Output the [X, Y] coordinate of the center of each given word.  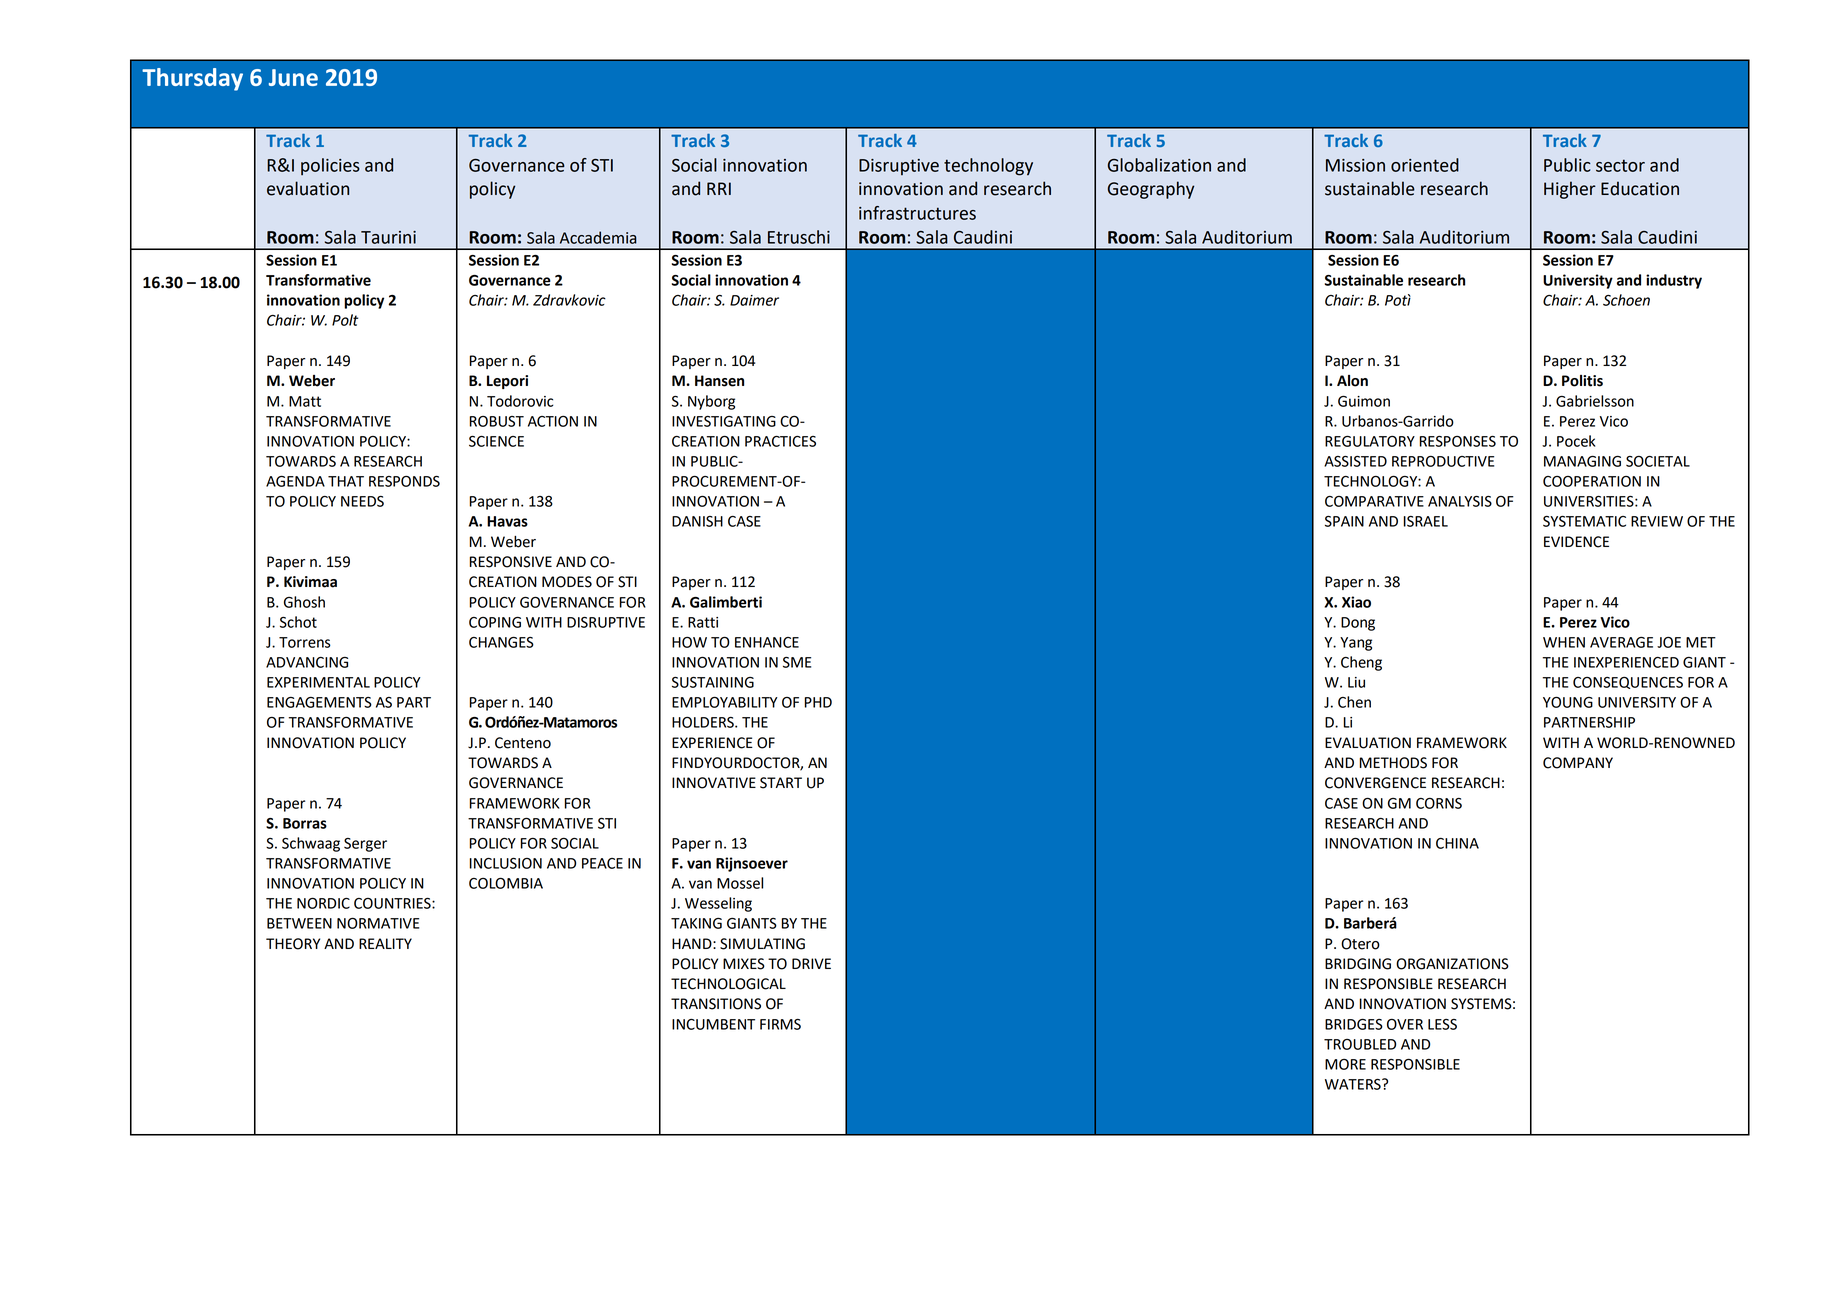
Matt [305, 401]
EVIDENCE [1576, 542]
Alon [1352, 381]
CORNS [1439, 803]
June [293, 77]
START [781, 783]
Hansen [719, 381]
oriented [1425, 165]
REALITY [385, 943]
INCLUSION [506, 863]
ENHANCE [767, 642]
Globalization [1159, 165]
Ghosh [304, 602]
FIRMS [780, 1024]
